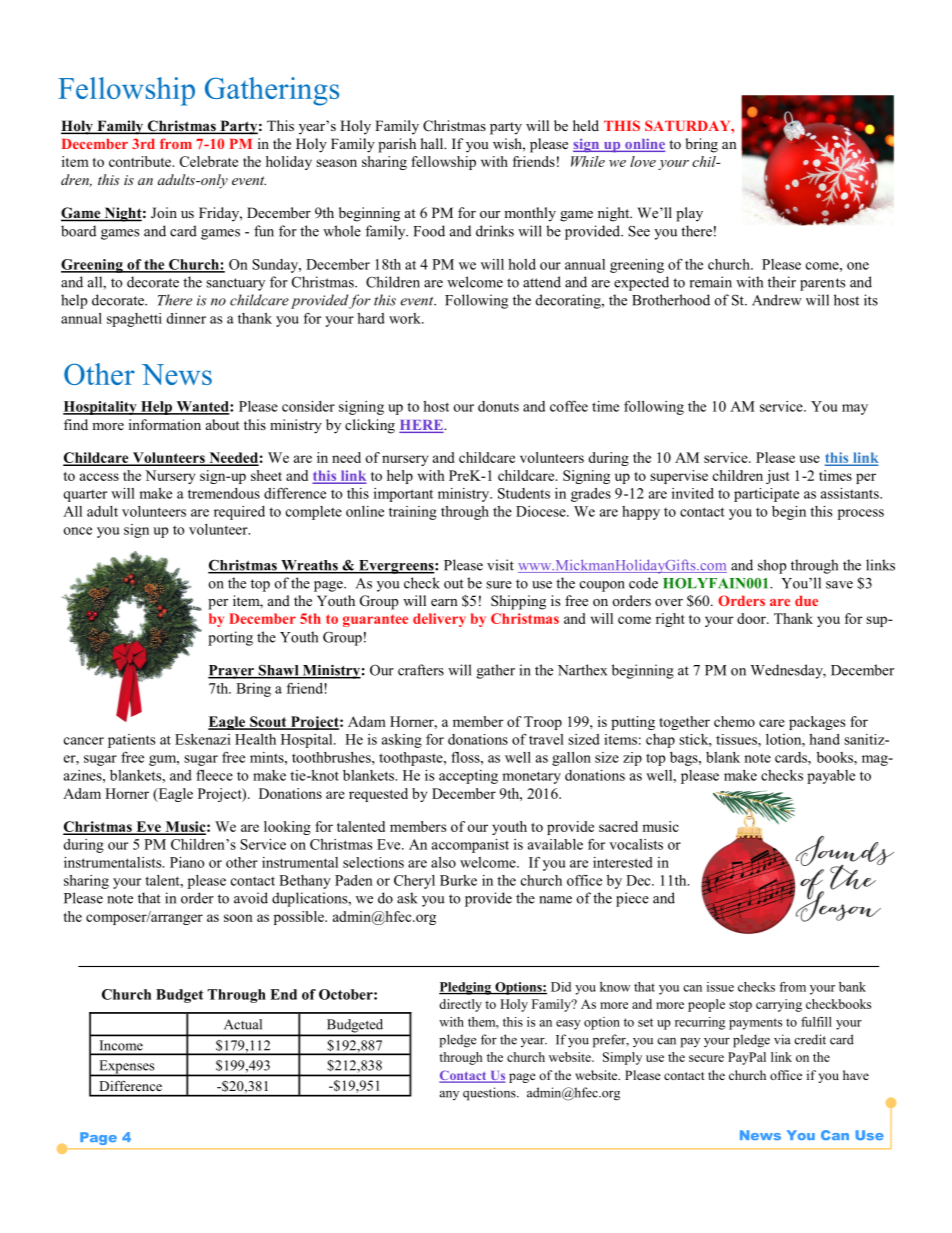 The image size is (952, 1233). I want to click on hand, so click(824, 739).
